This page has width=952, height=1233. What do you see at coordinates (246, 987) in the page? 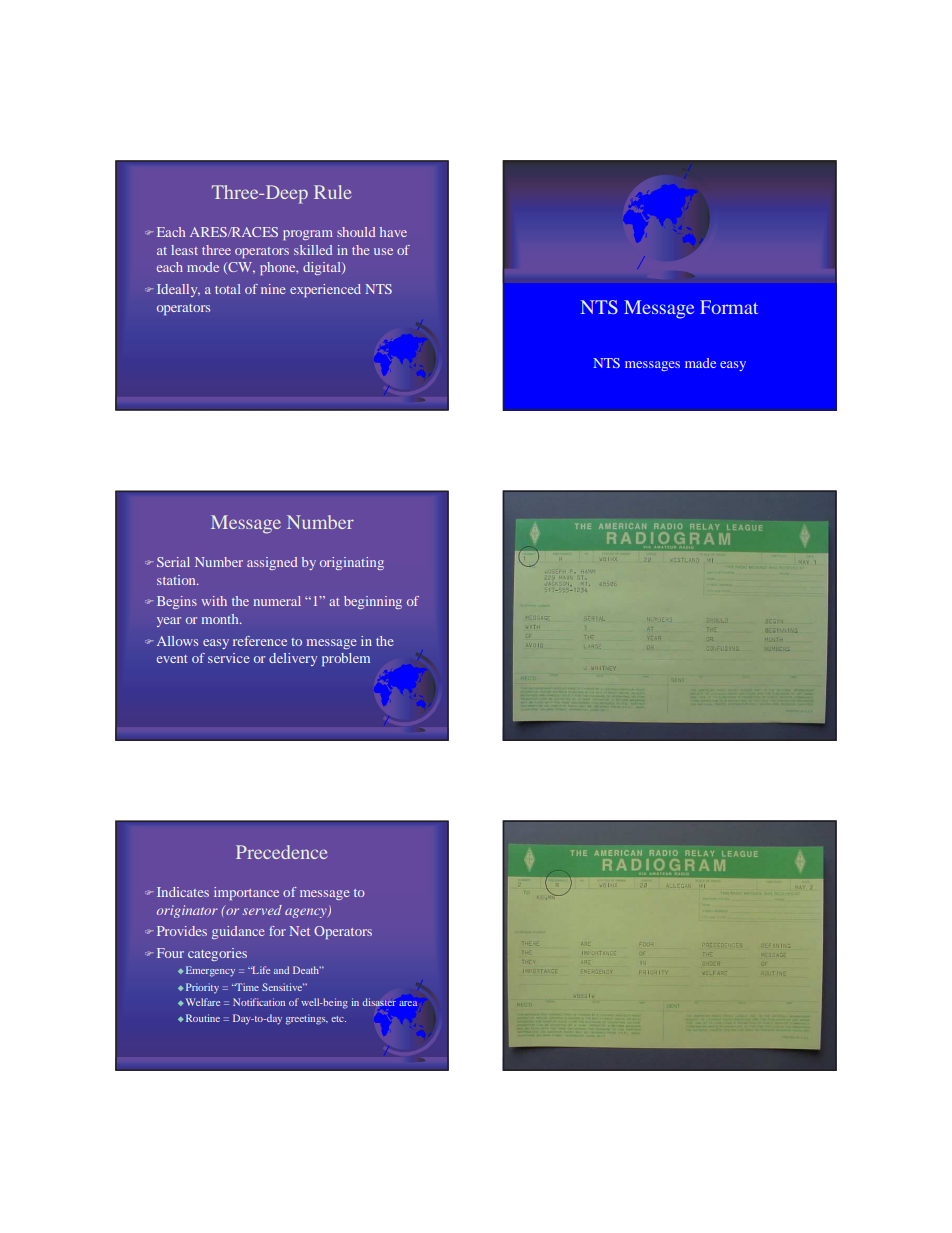
I see `Time` at bounding box center [246, 987].
